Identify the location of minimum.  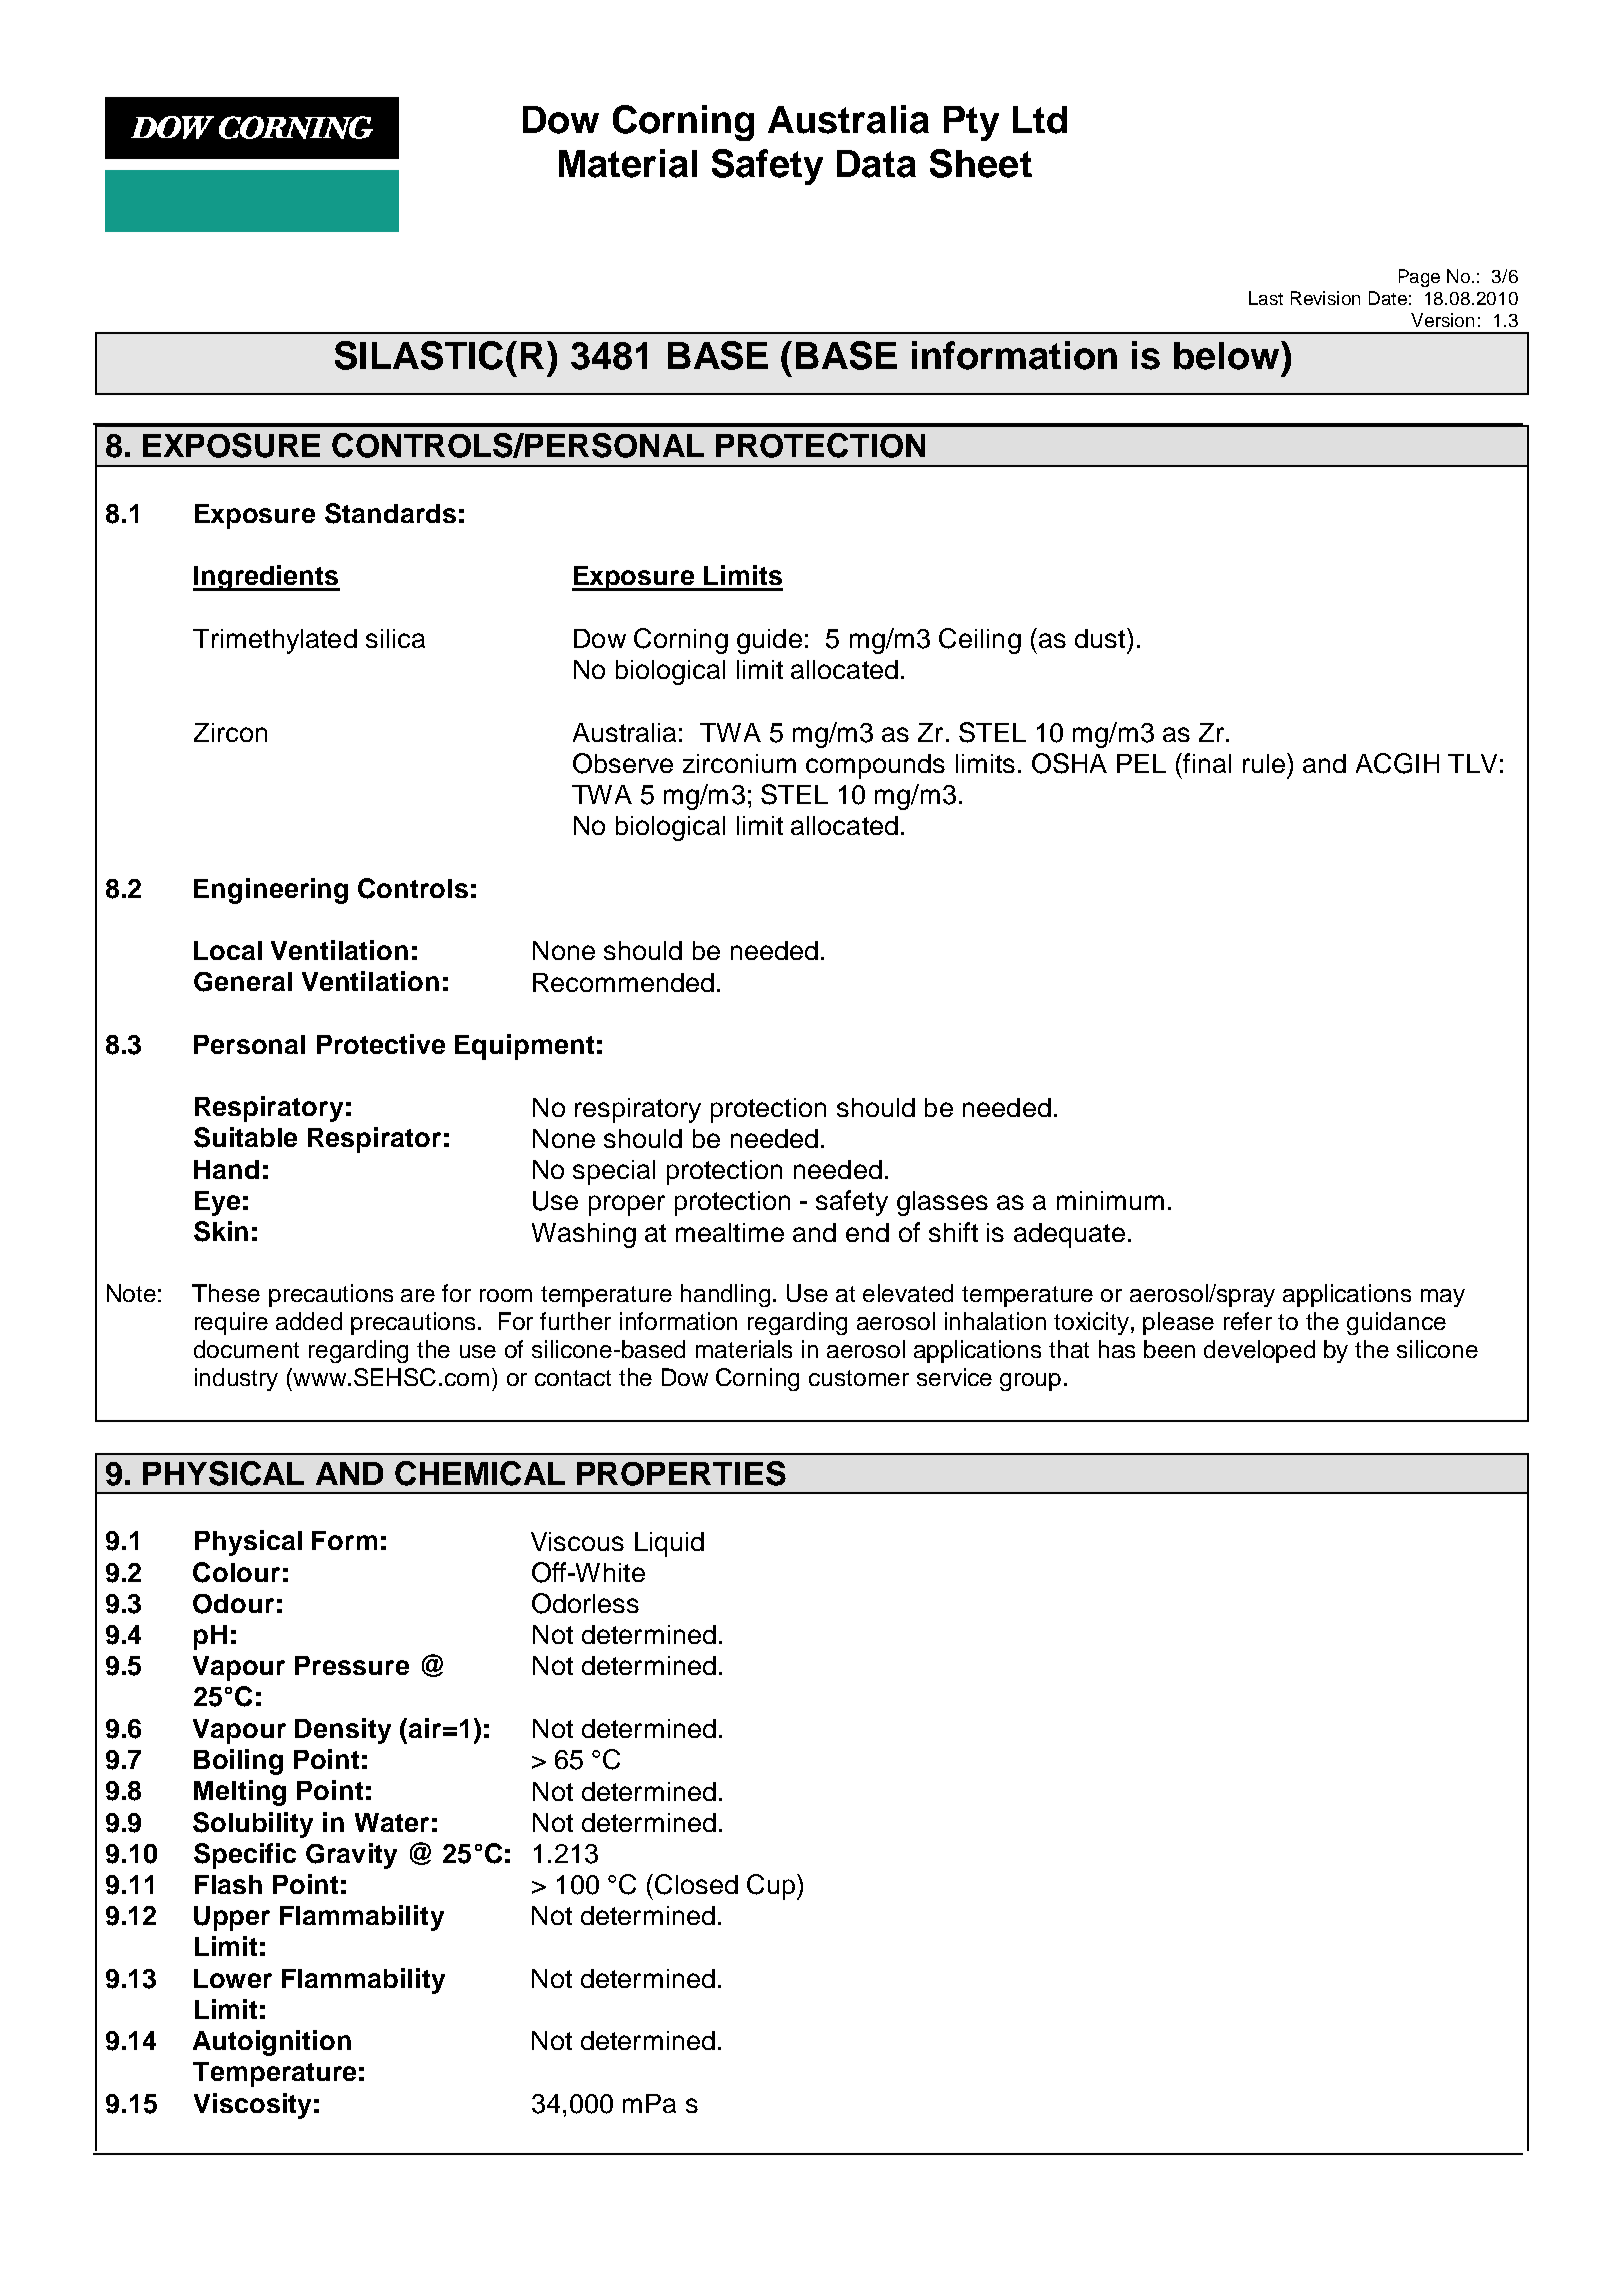
(1110, 1200).
